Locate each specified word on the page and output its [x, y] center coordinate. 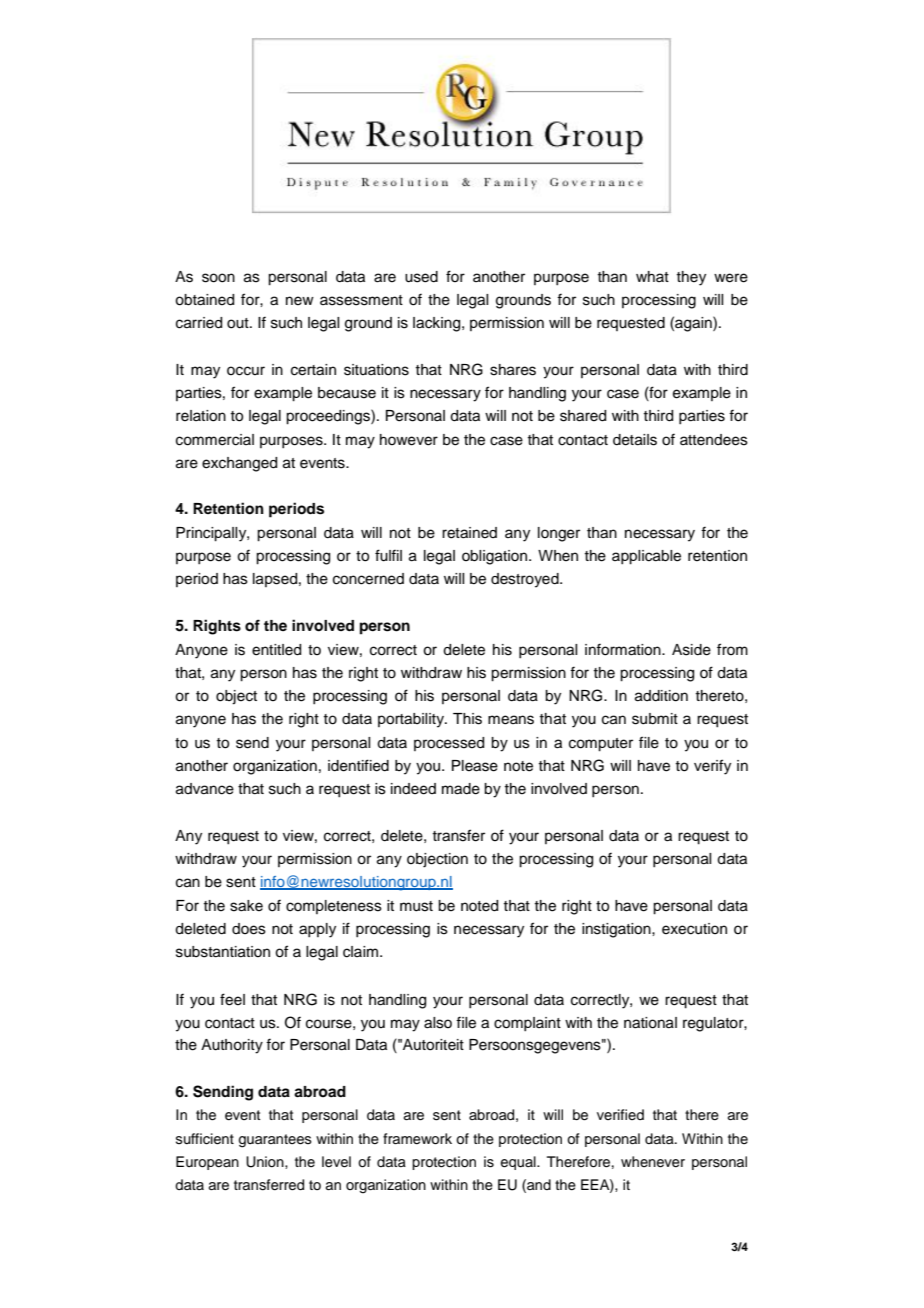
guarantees [275, 1141]
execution [694, 929]
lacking [438, 324]
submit [655, 719]
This [467, 719]
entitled [276, 650]
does [249, 929]
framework [417, 1139]
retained [469, 533]
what [652, 276]
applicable [646, 557]
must [416, 906]
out [239, 323]
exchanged [239, 464]
